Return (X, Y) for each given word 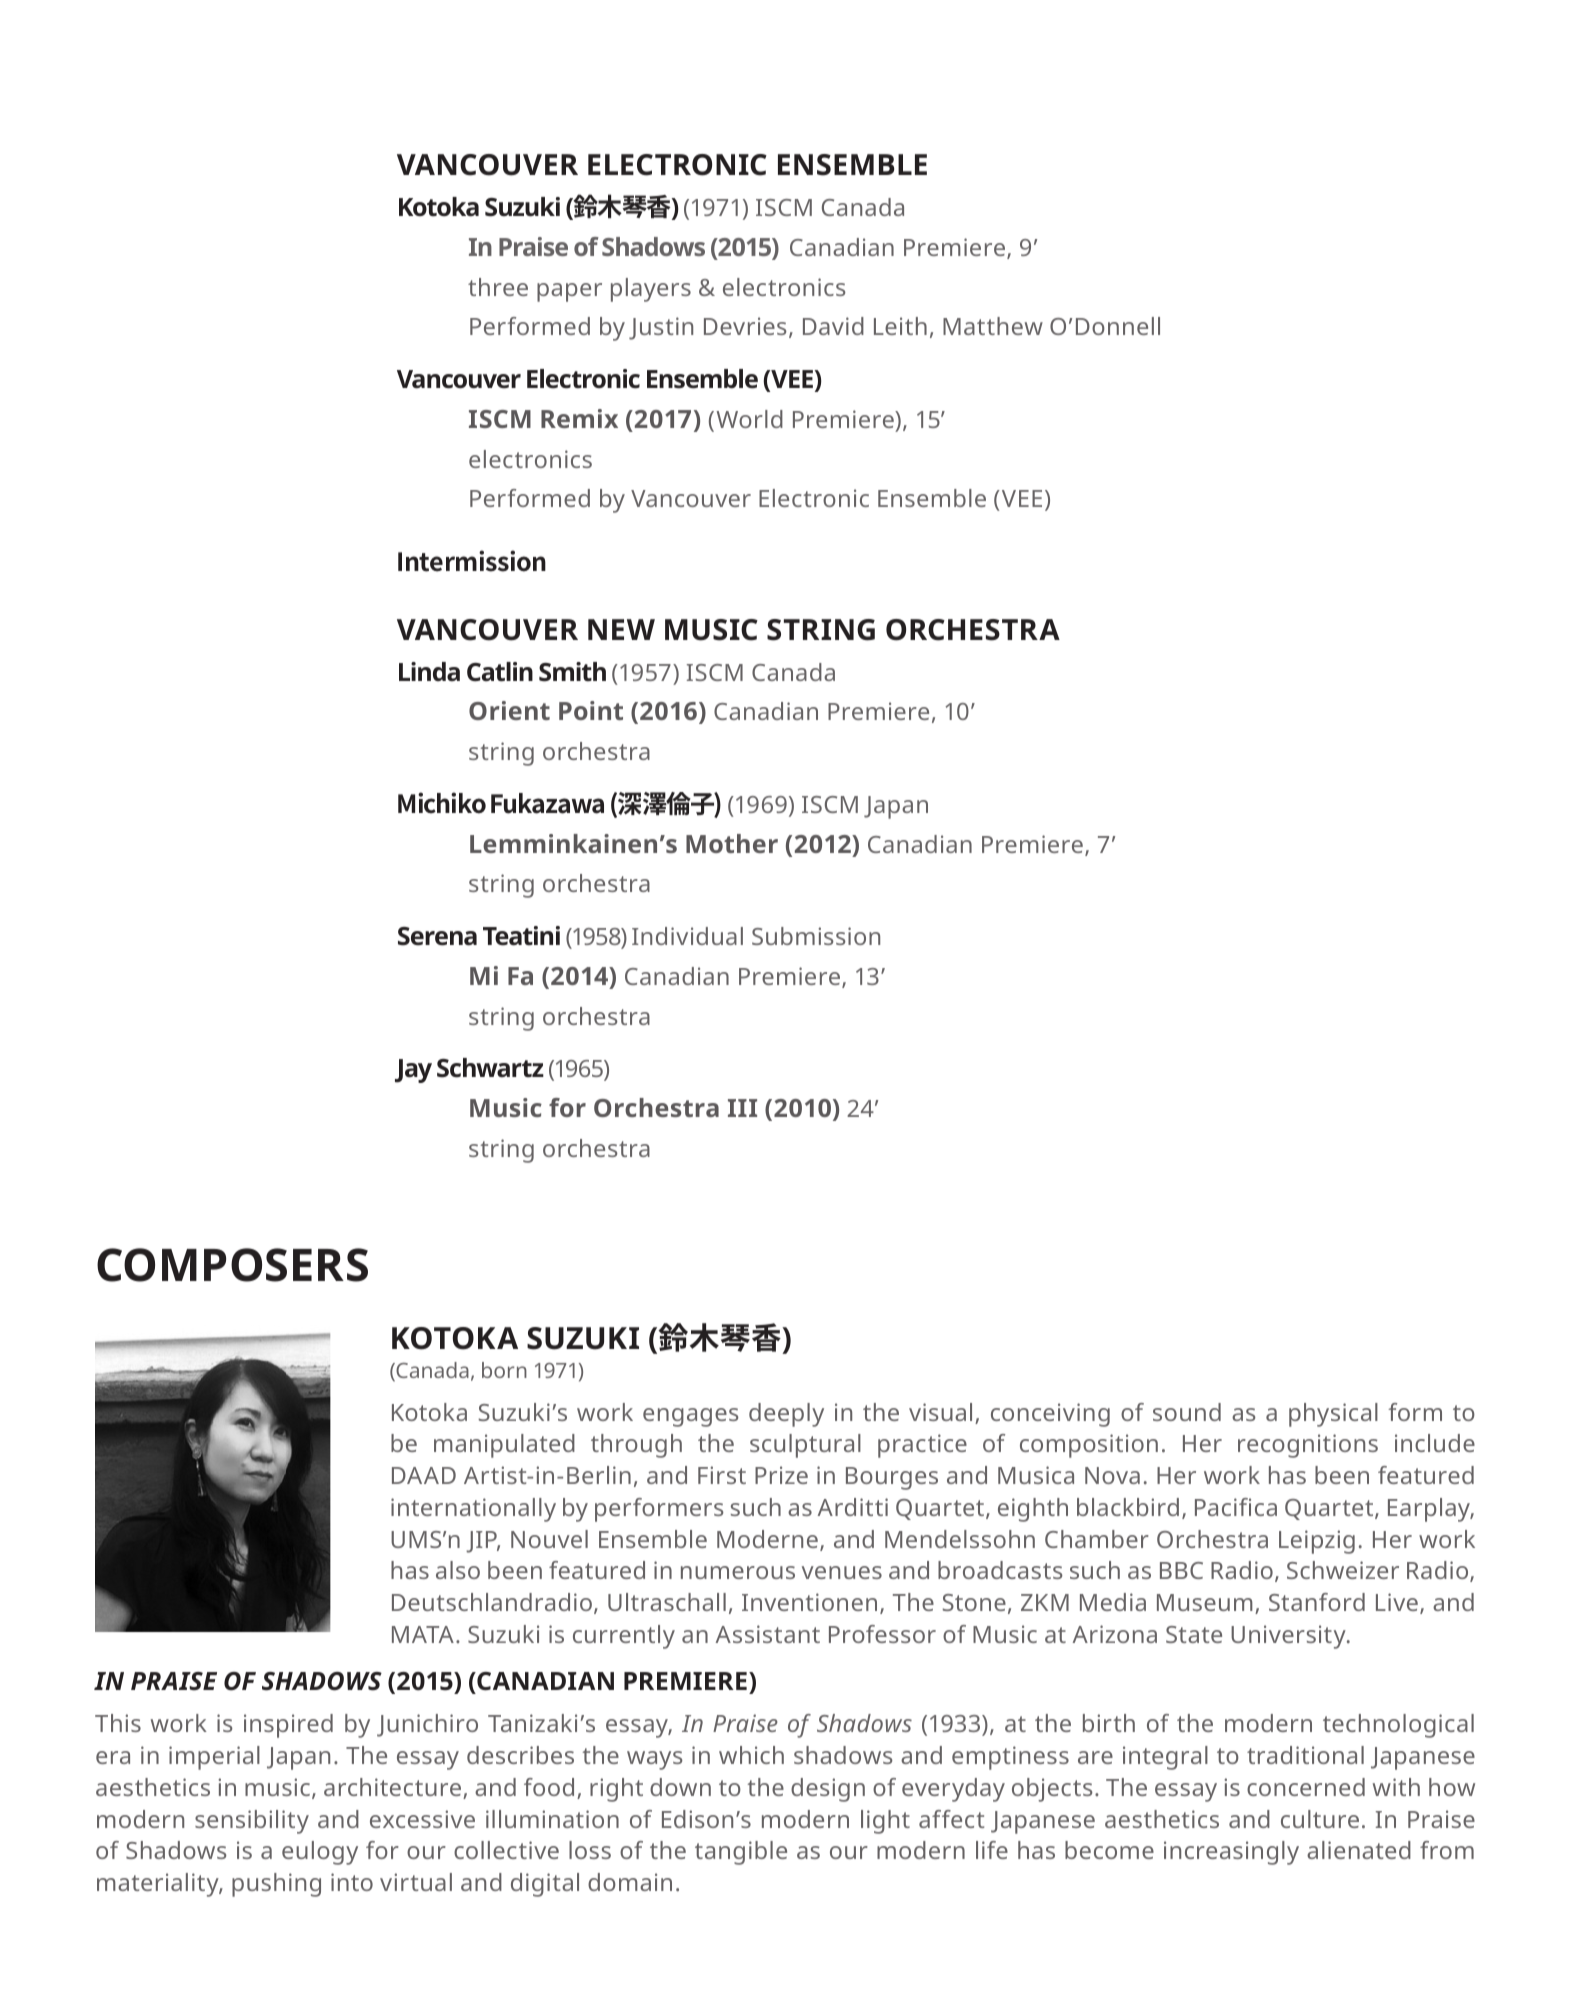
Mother (732, 843)
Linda (429, 672)
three (498, 287)
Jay (413, 1071)
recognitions (1308, 1446)
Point (591, 710)
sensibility (252, 1822)
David (833, 326)
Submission (816, 936)
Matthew (993, 326)
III (742, 1108)
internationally (473, 1510)
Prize (781, 1475)
